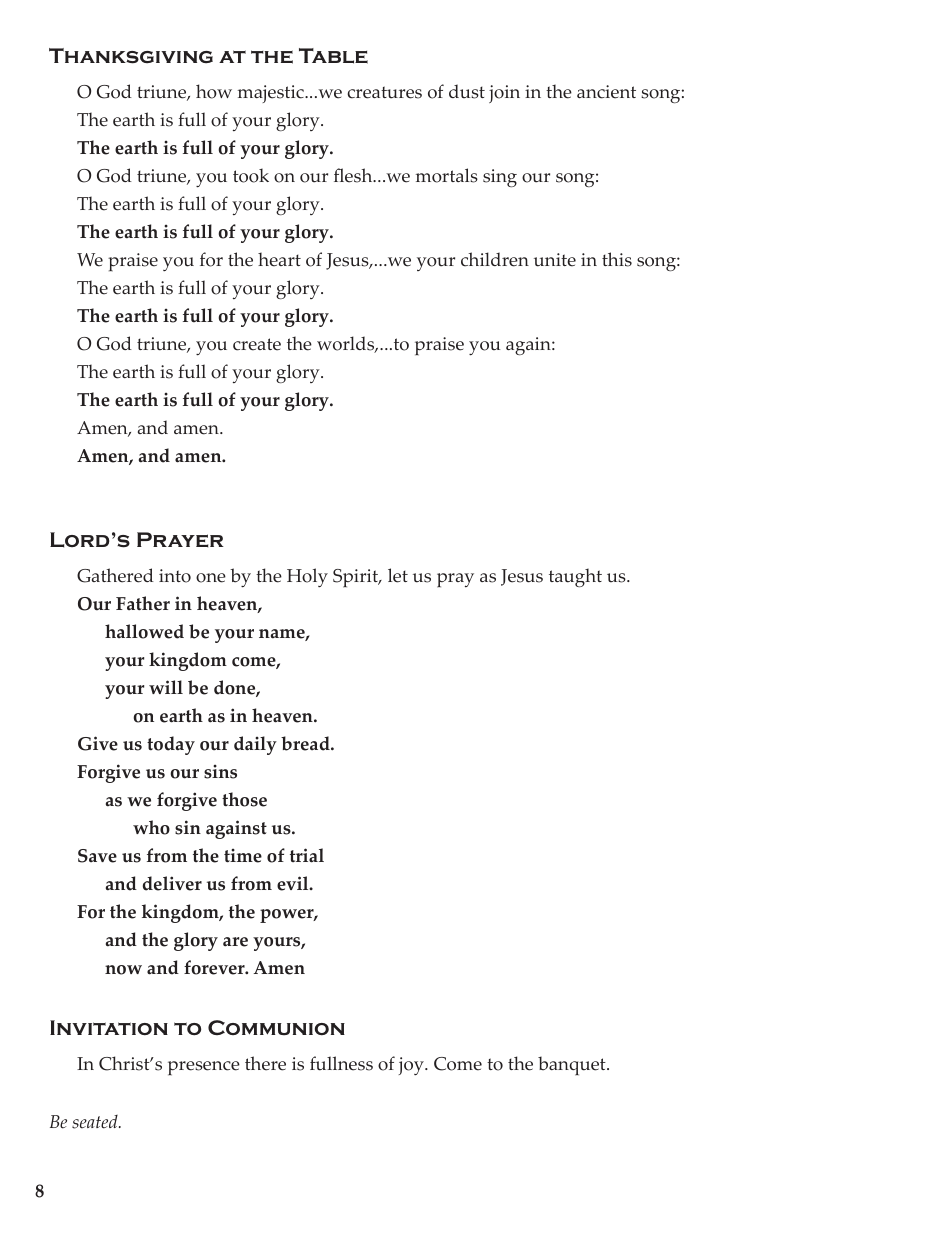  I want to click on banquet, so click(573, 1066).
